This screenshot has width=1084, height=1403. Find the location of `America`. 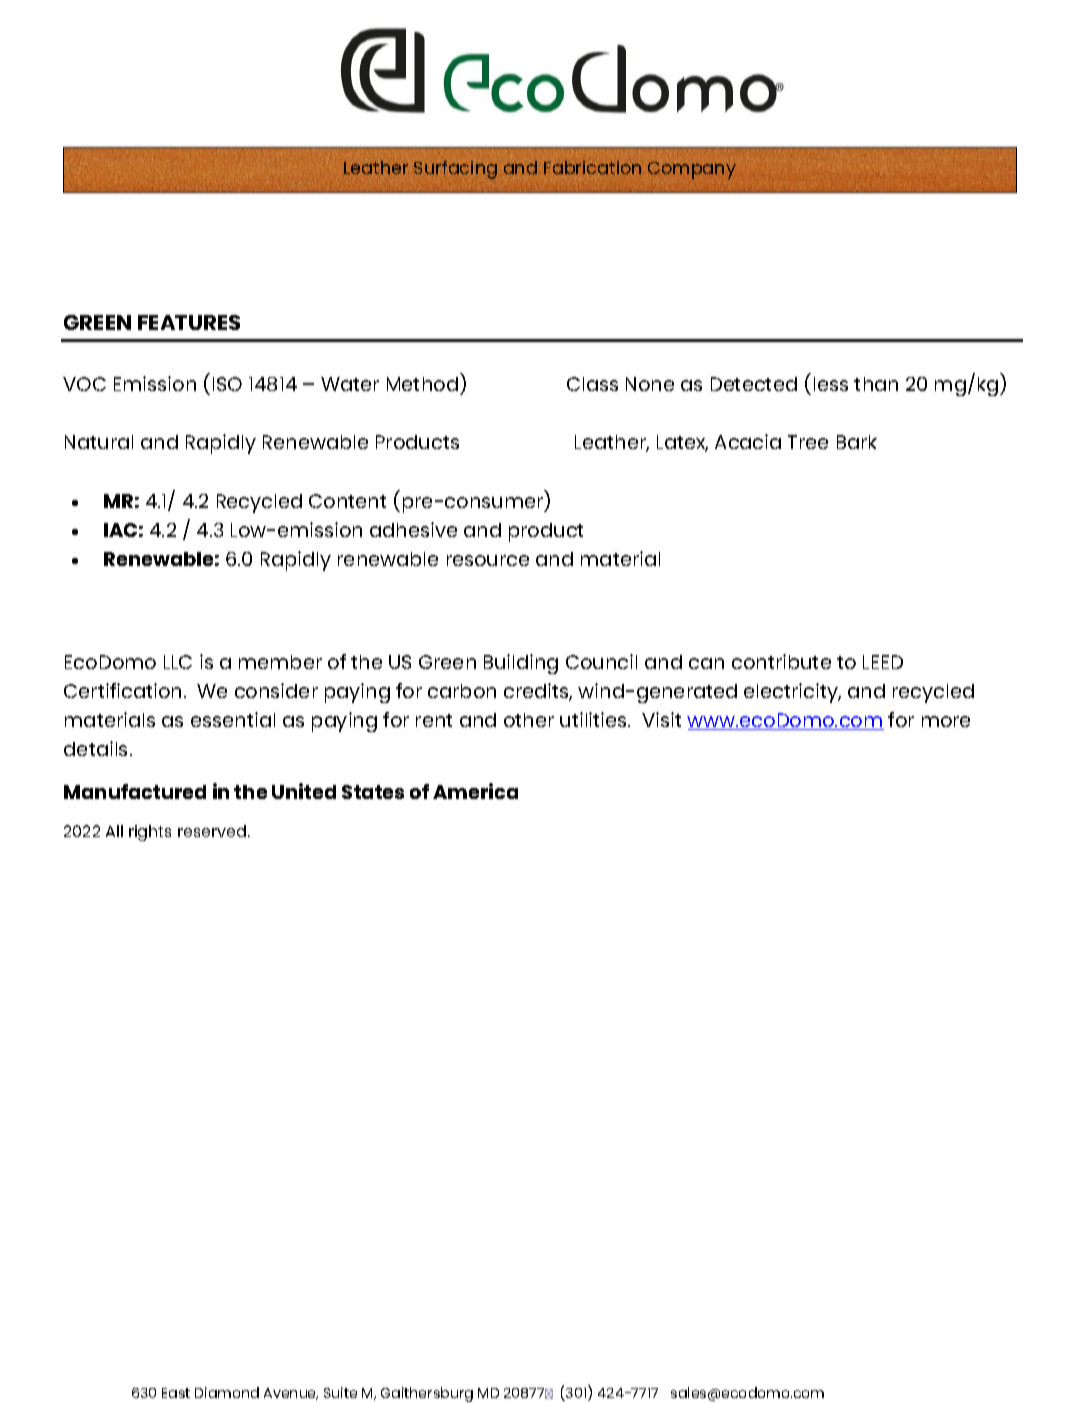

America is located at coordinates (475, 791).
